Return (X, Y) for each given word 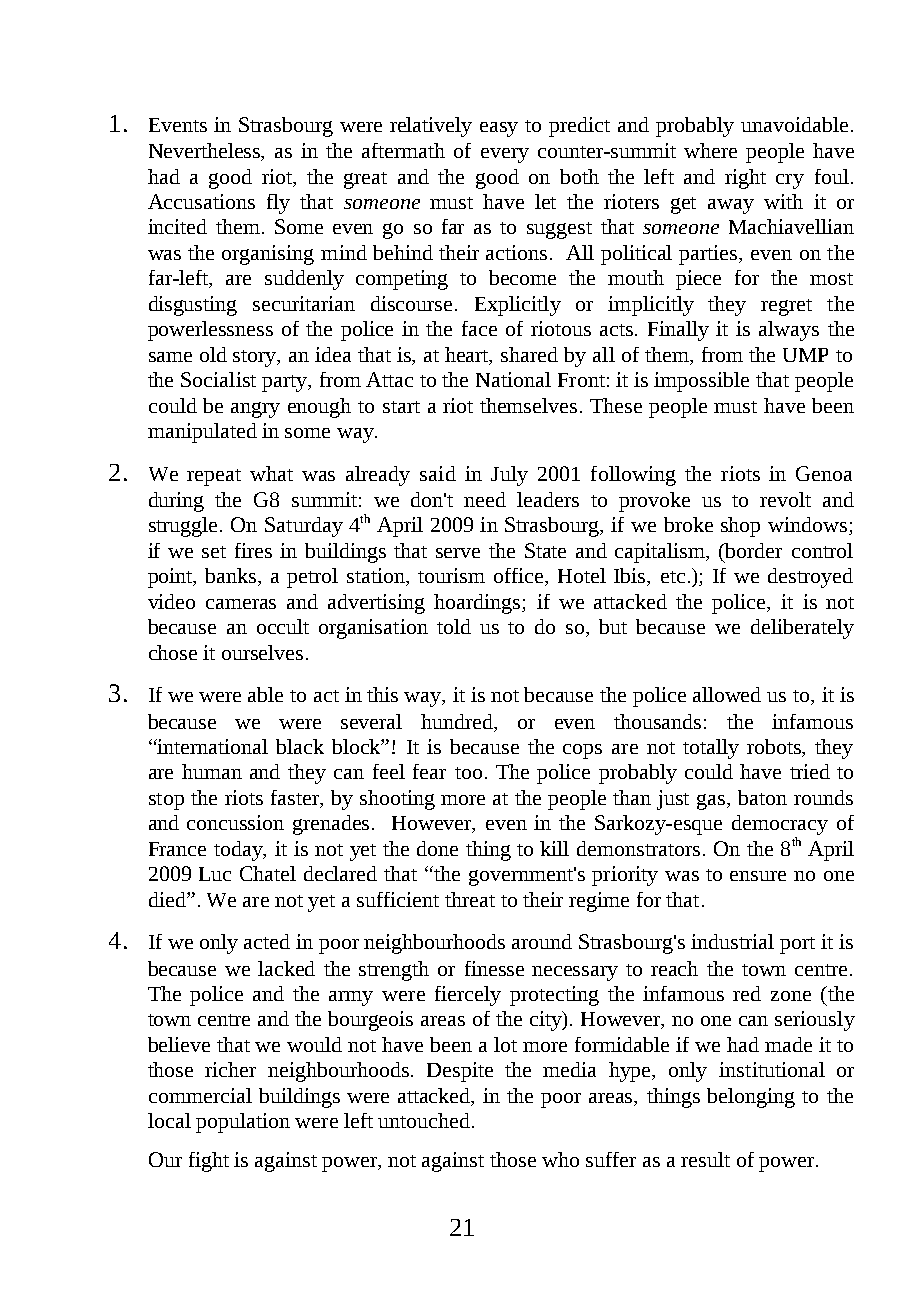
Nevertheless (206, 152)
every (505, 155)
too (468, 773)
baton (762, 797)
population (243, 1123)
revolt (785, 499)
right (745, 179)
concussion (235, 822)
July (509, 476)
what (271, 473)
